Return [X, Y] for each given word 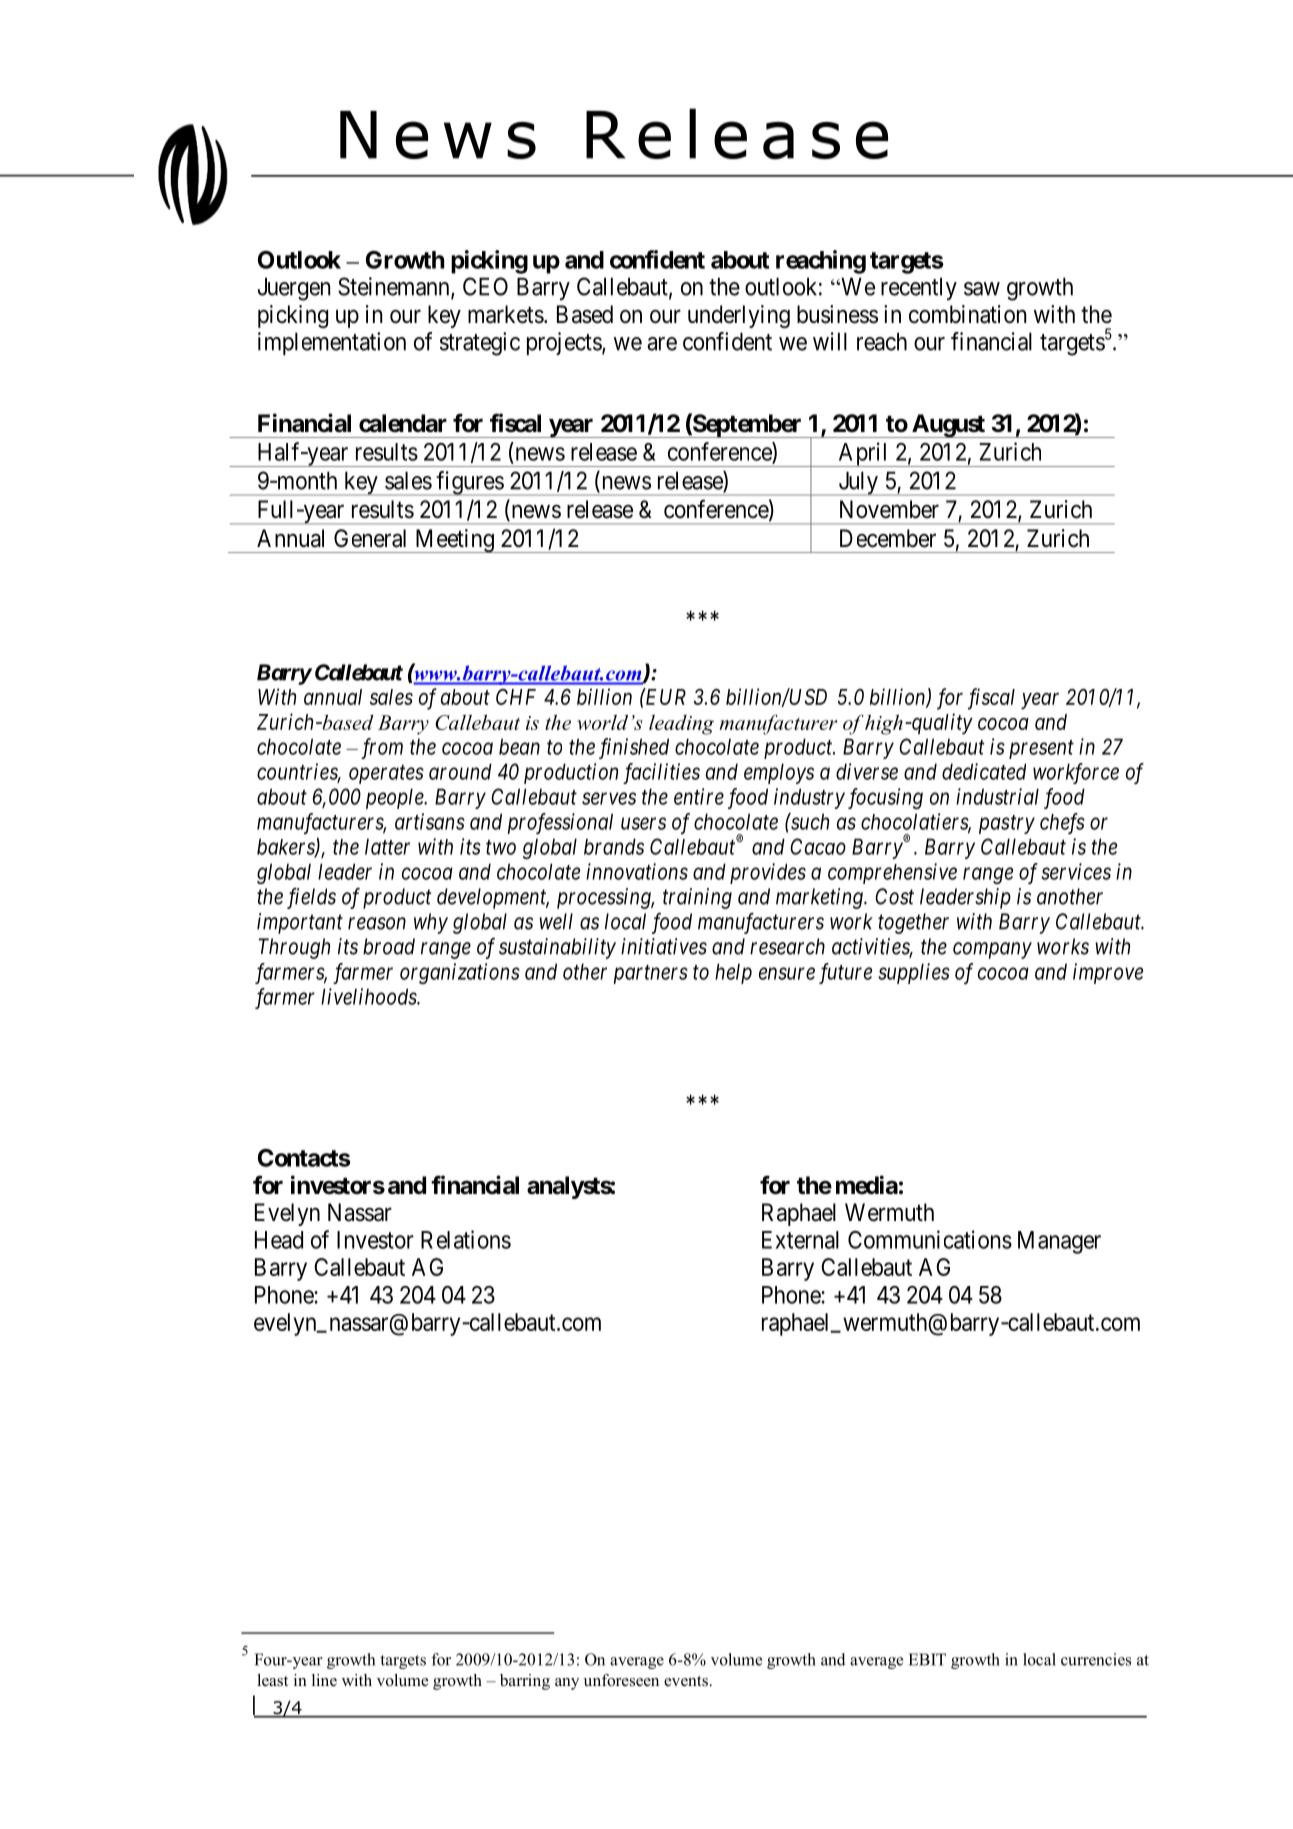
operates [386, 774]
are [662, 344]
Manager [1059, 1242]
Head [279, 1240]
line [324, 1680]
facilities [661, 773]
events [686, 1681]
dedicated [984, 771]
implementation [332, 343]
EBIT [927, 1659]
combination [967, 314]
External [800, 1240]
